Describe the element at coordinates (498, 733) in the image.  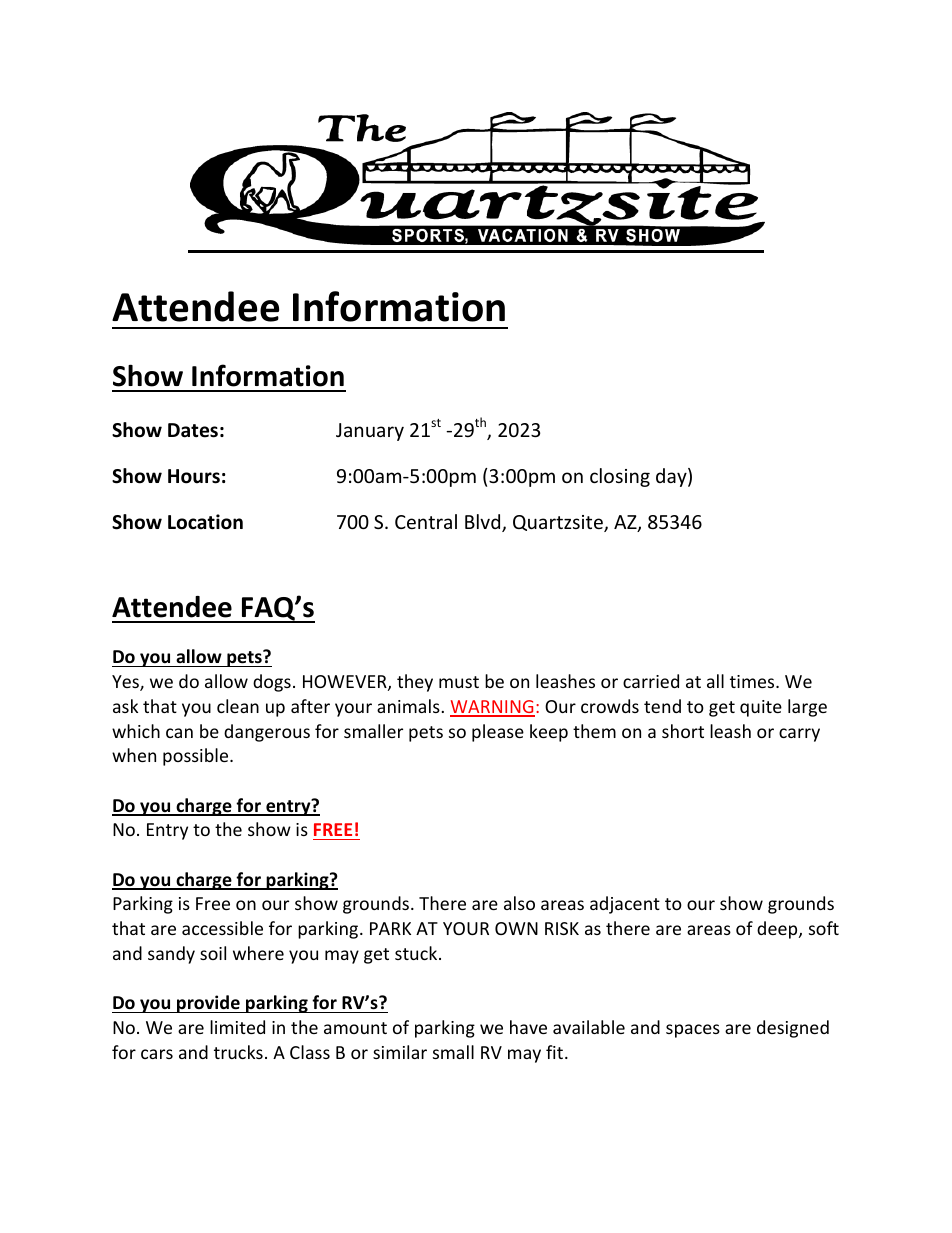
I see `please` at that location.
